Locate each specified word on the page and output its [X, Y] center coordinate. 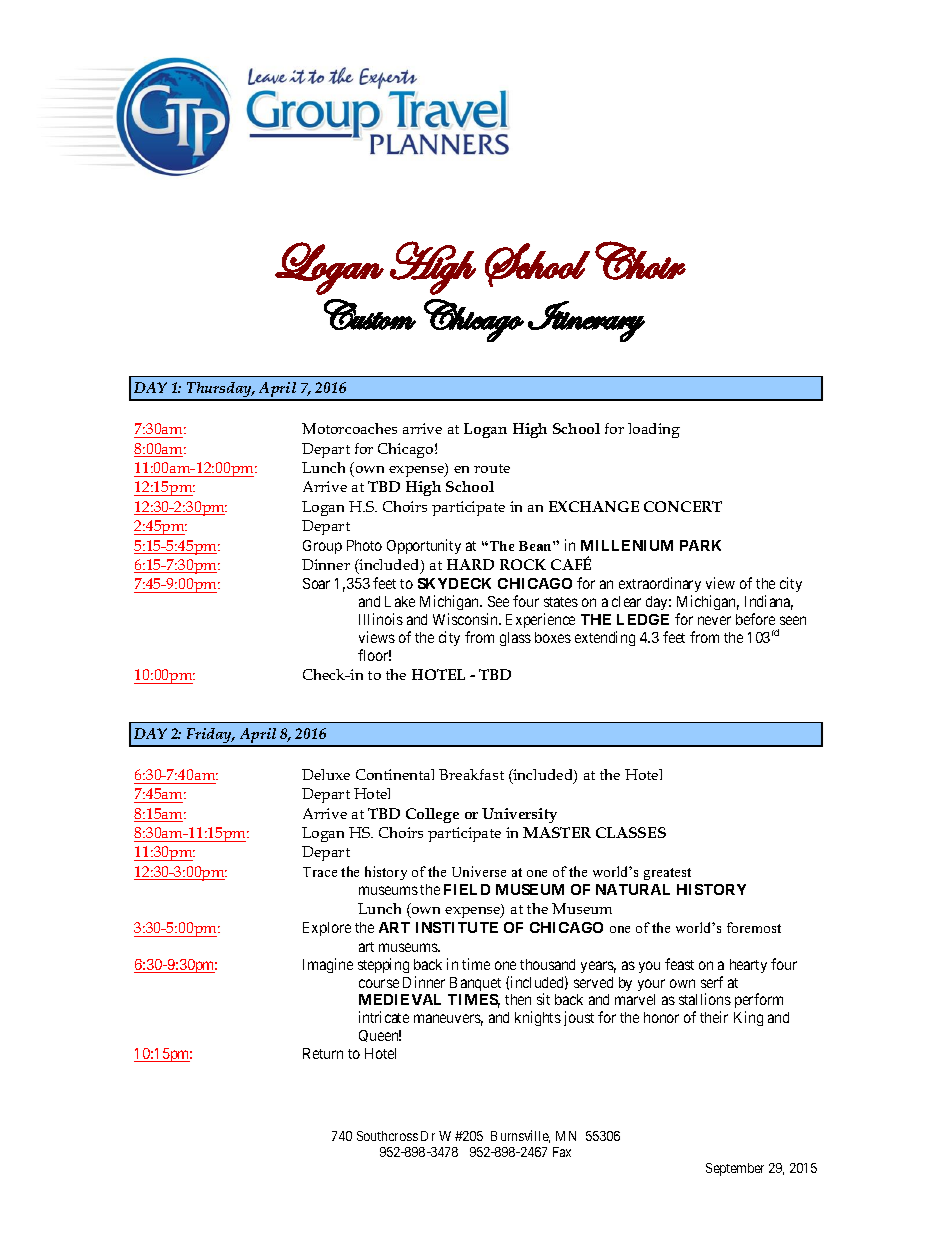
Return [323, 1053]
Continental [395, 774]
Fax [562, 1152]
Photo [364, 545]
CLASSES [631, 832]
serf [712, 982]
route [492, 468]
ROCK [523, 564]
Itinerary [586, 321]
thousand [547, 964]
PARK [700, 545]
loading [654, 430]
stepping [383, 965]
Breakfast [471, 774]
